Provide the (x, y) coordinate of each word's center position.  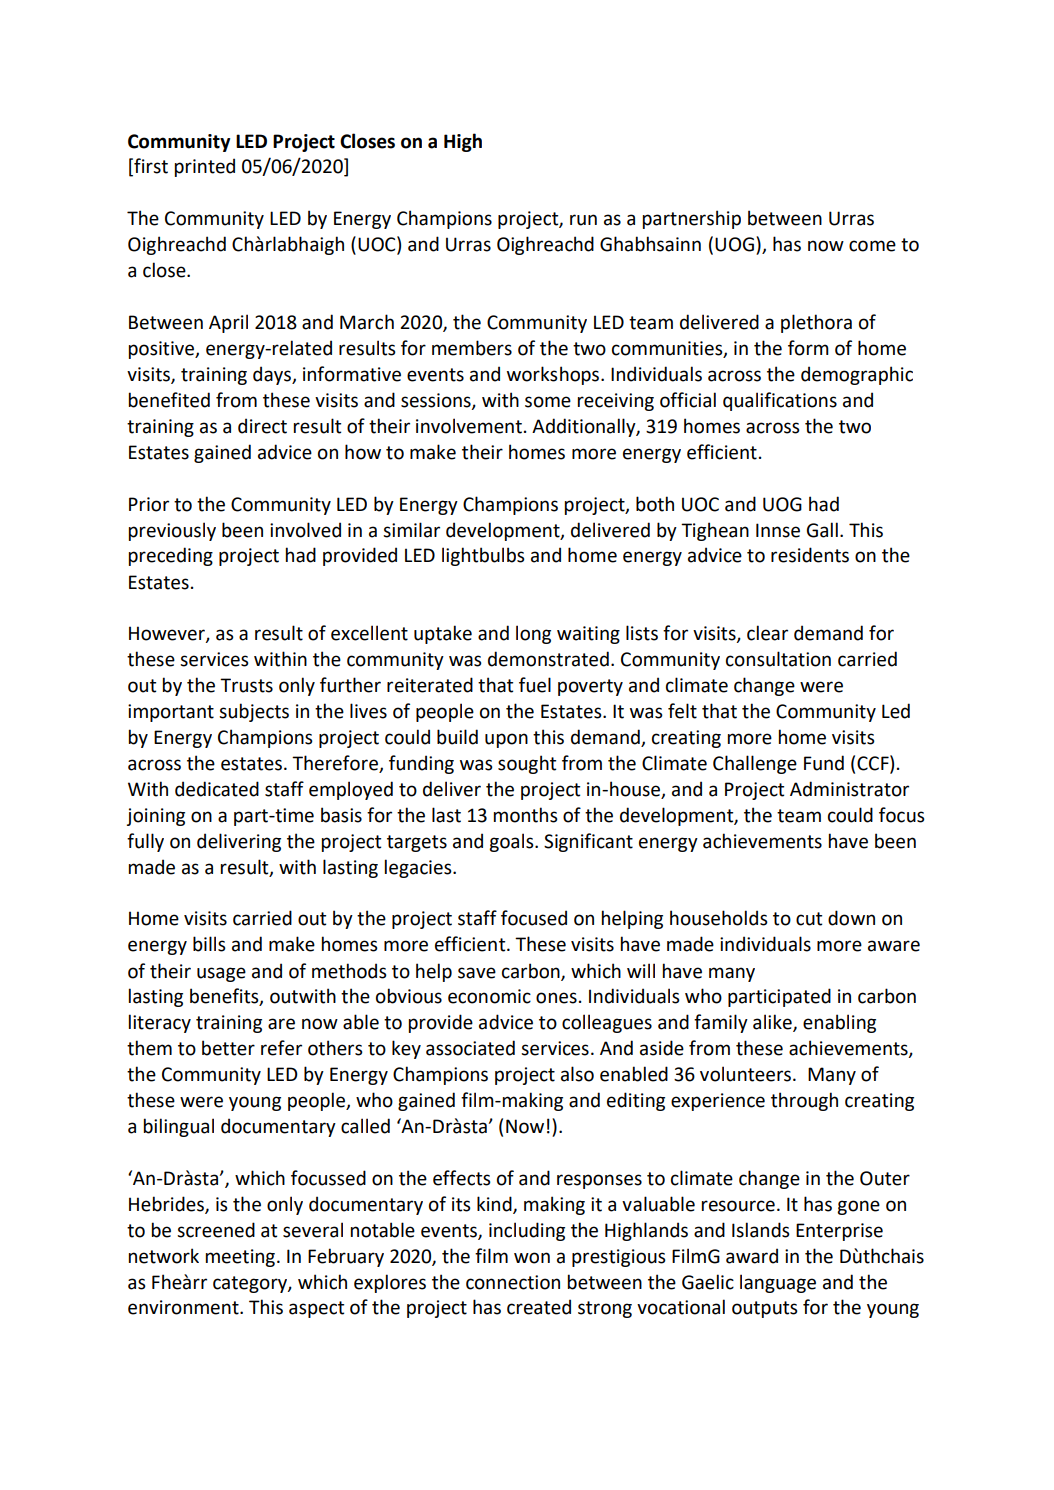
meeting (240, 1258)
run (583, 220)
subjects (254, 712)
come (872, 246)
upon (506, 740)
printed (205, 167)
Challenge (755, 764)
